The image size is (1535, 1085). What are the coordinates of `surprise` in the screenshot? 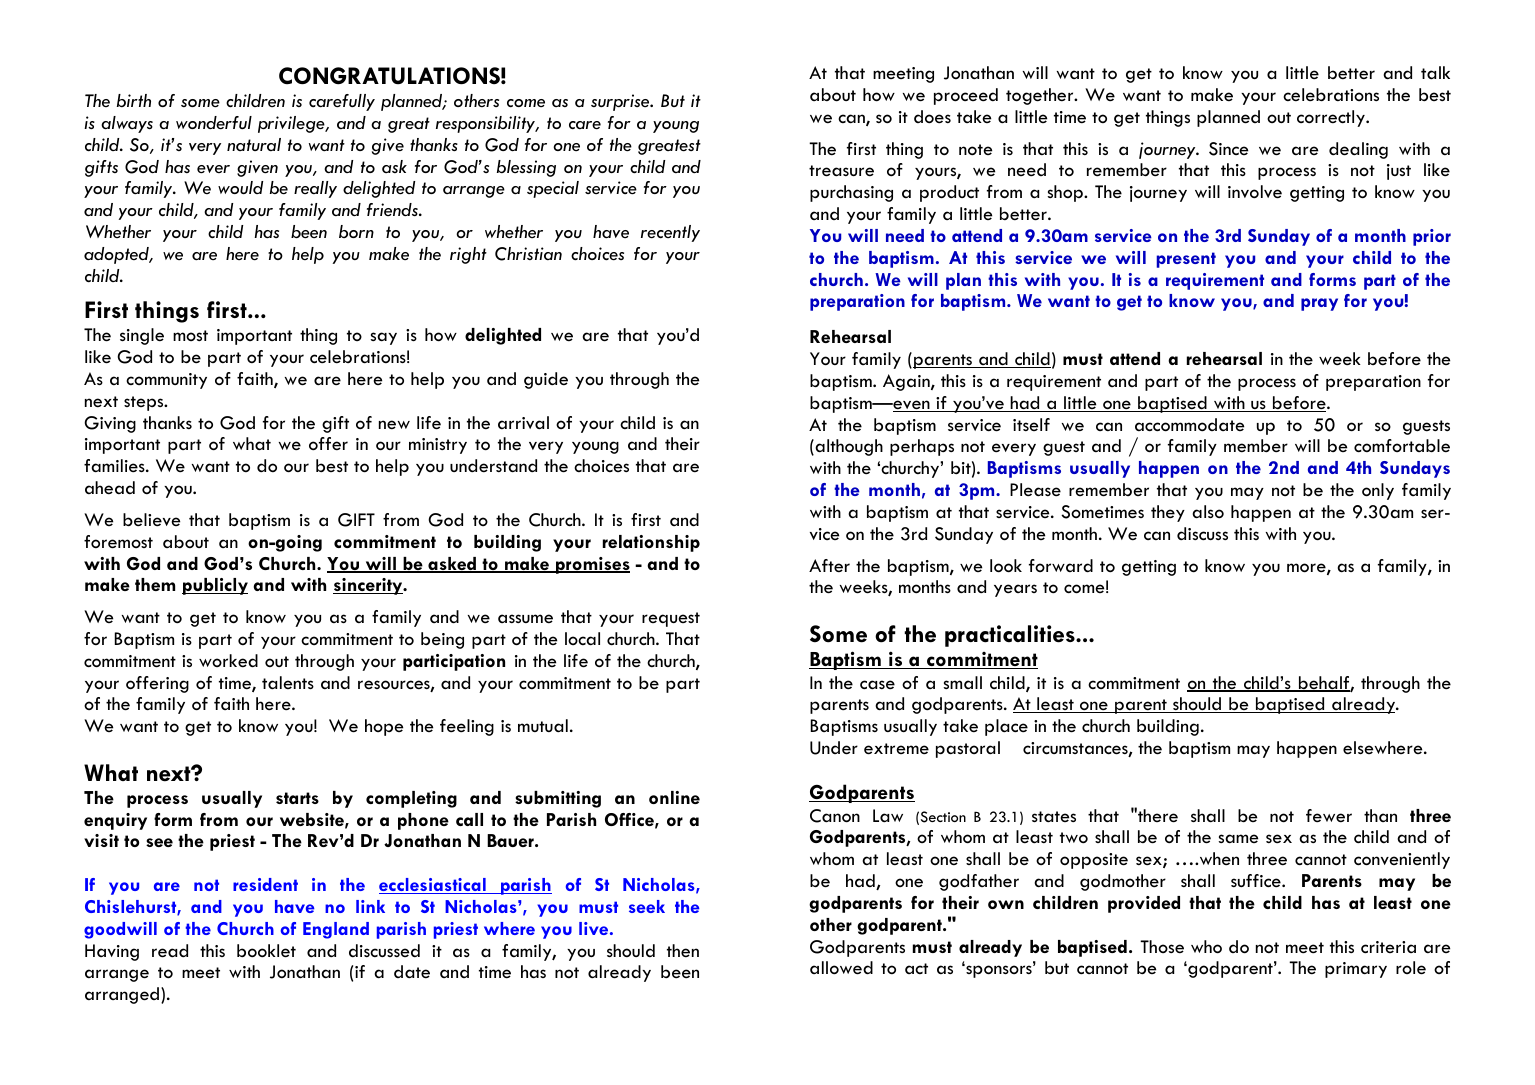 It's located at (621, 102).
